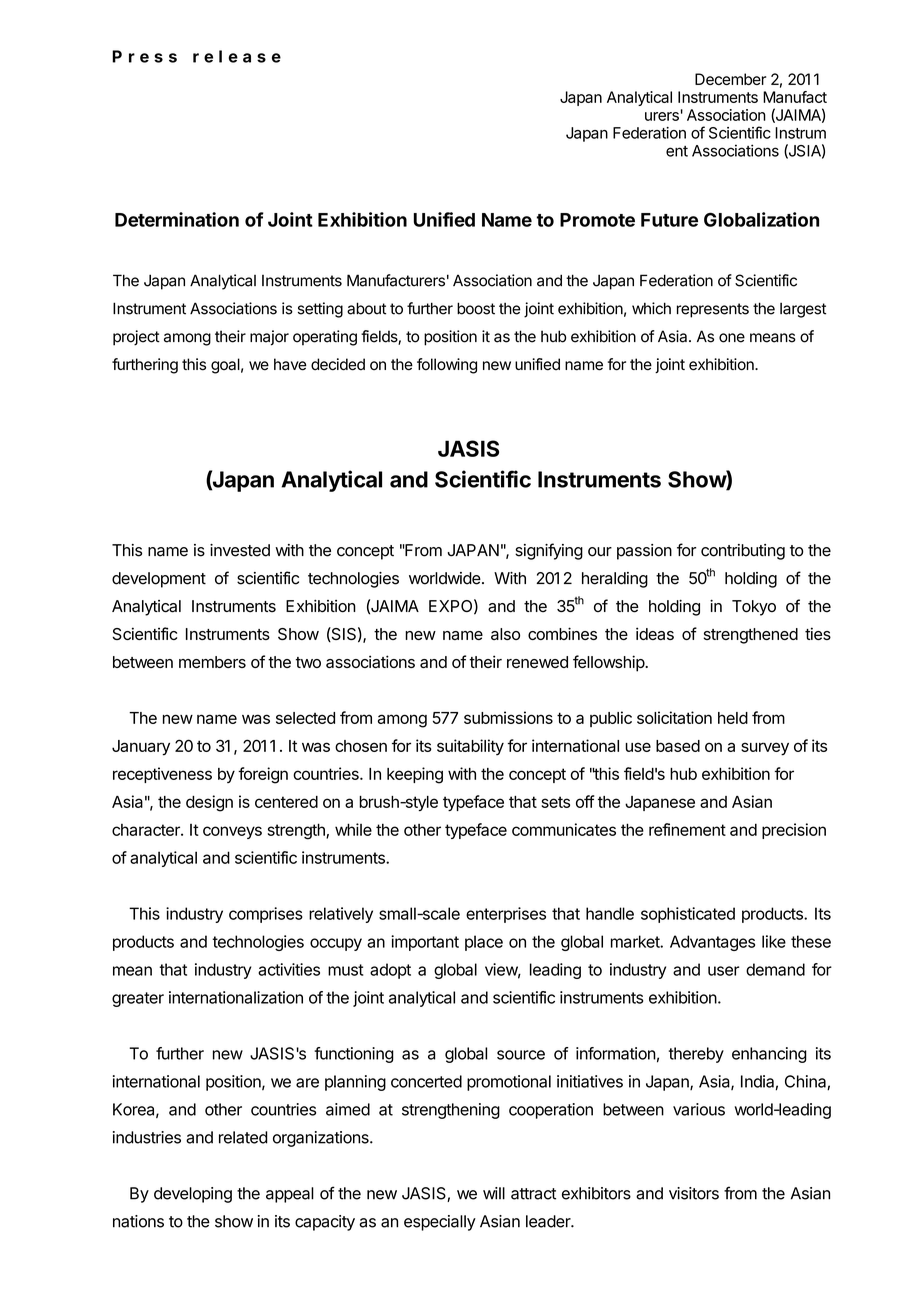 The height and width of the screenshot is (1308, 924). I want to click on conveys, so click(232, 832).
